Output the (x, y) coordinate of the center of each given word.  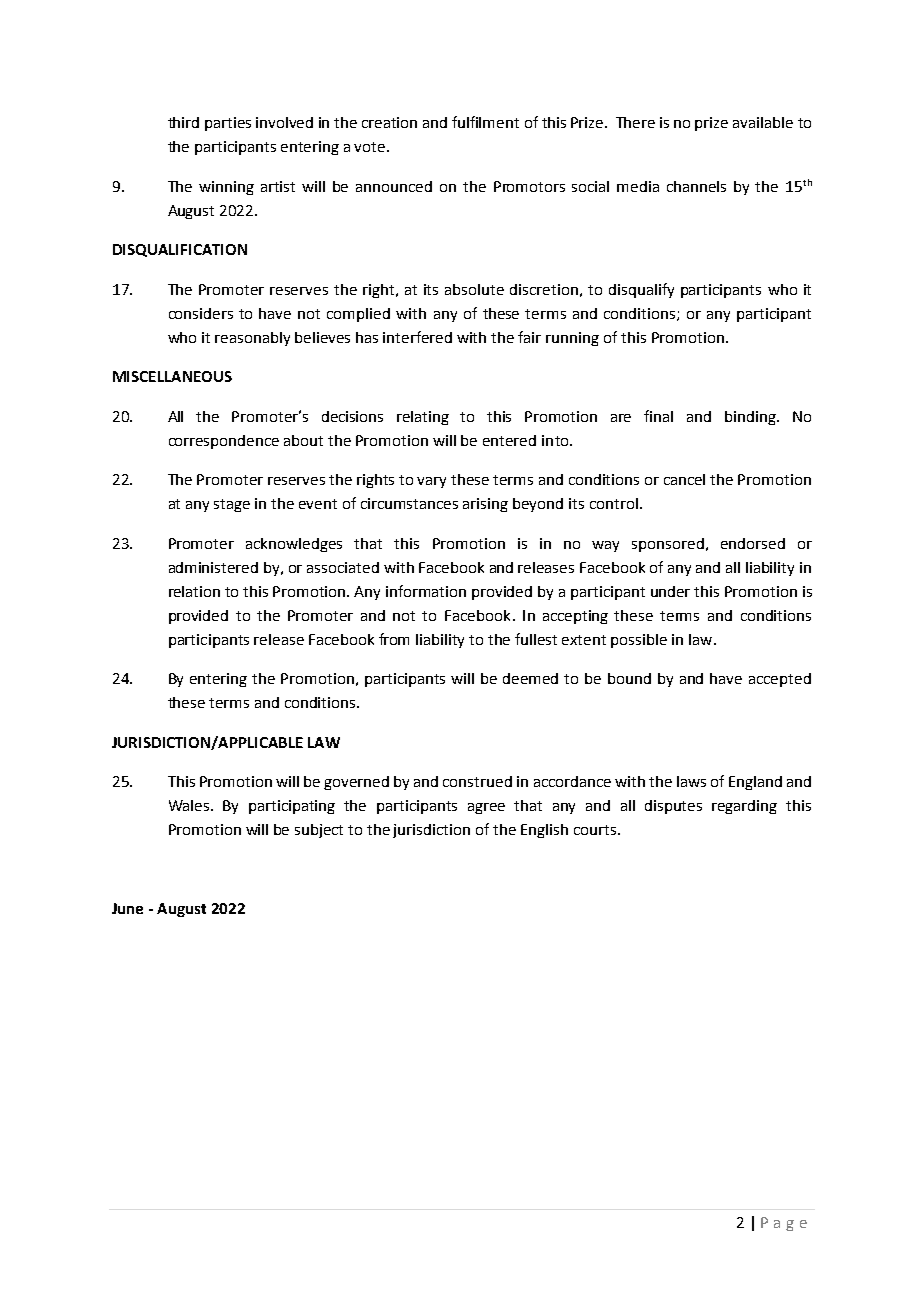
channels (696, 186)
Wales (190, 805)
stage (232, 505)
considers (201, 313)
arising (485, 505)
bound (629, 678)
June (127, 908)
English (544, 831)
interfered (417, 337)
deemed (530, 678)
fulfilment (485, 122)
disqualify (641, 290)
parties (228, 124)
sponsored (668, 545)
